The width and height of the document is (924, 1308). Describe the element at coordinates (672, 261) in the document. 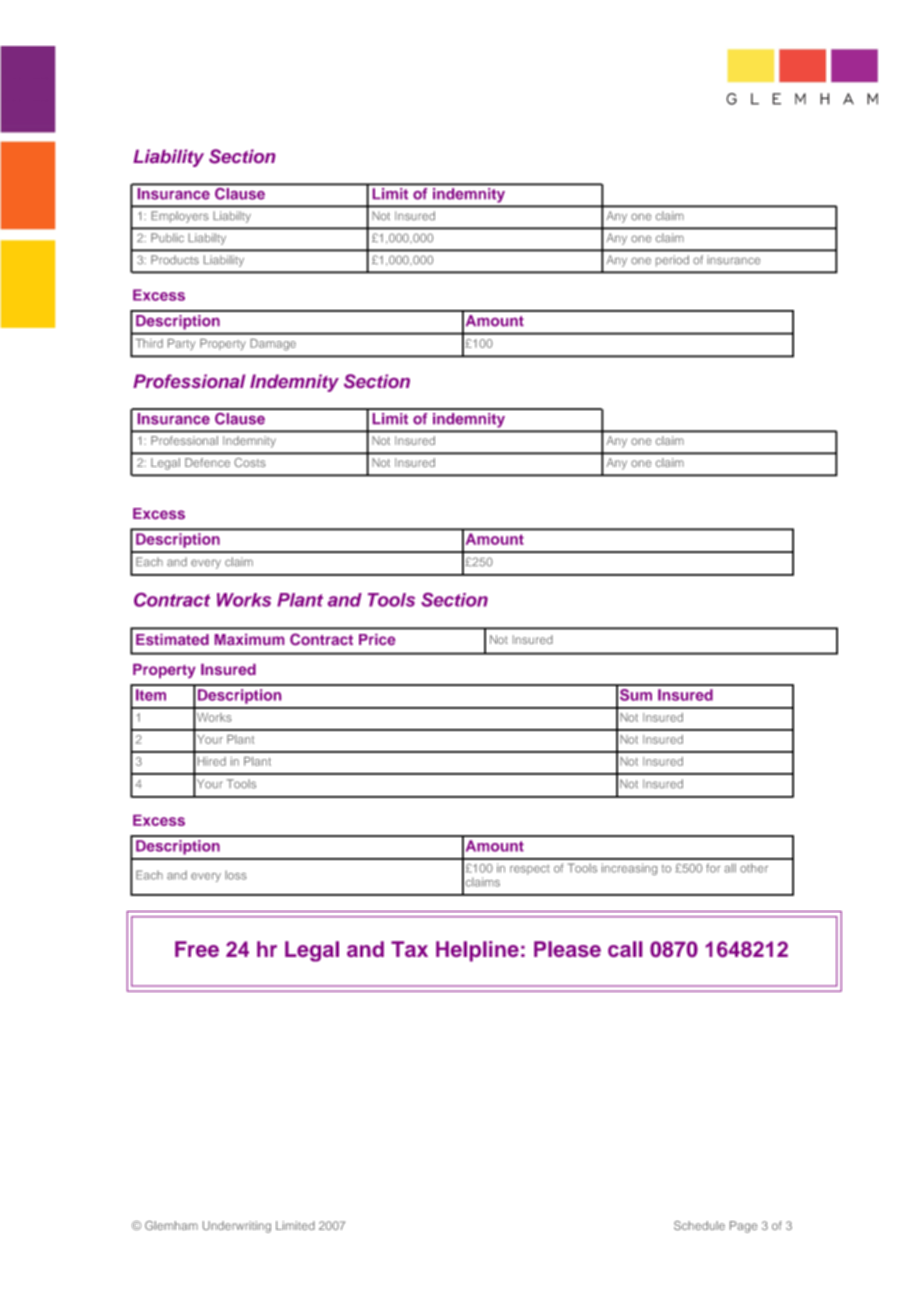

I see `period` at that location.
